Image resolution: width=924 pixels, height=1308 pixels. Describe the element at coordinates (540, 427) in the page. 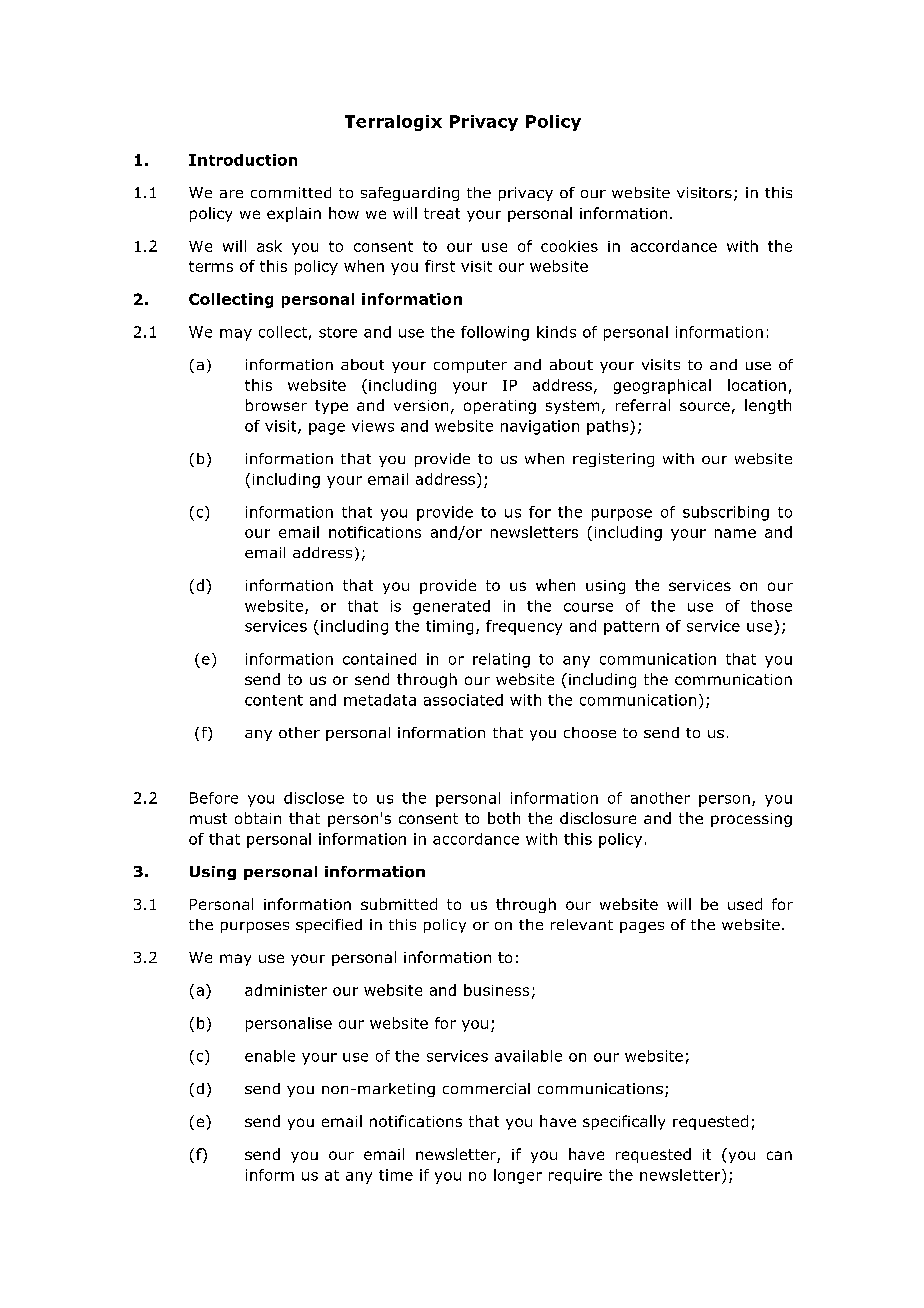

I see `navigation` at that location.
